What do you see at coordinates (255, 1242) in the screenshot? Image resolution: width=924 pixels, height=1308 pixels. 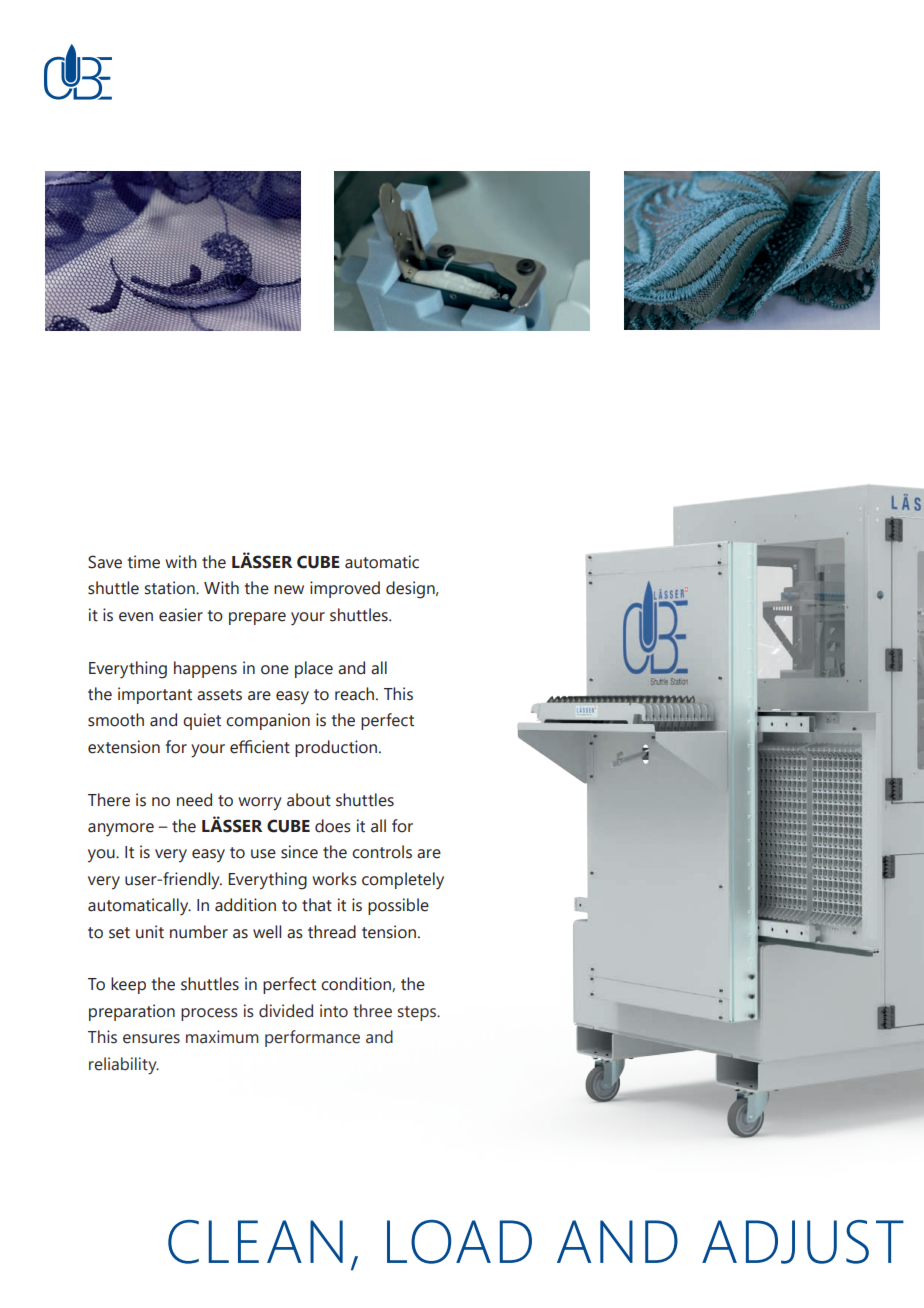 I see `CLEAN` at bounding box center [255, 1242].
